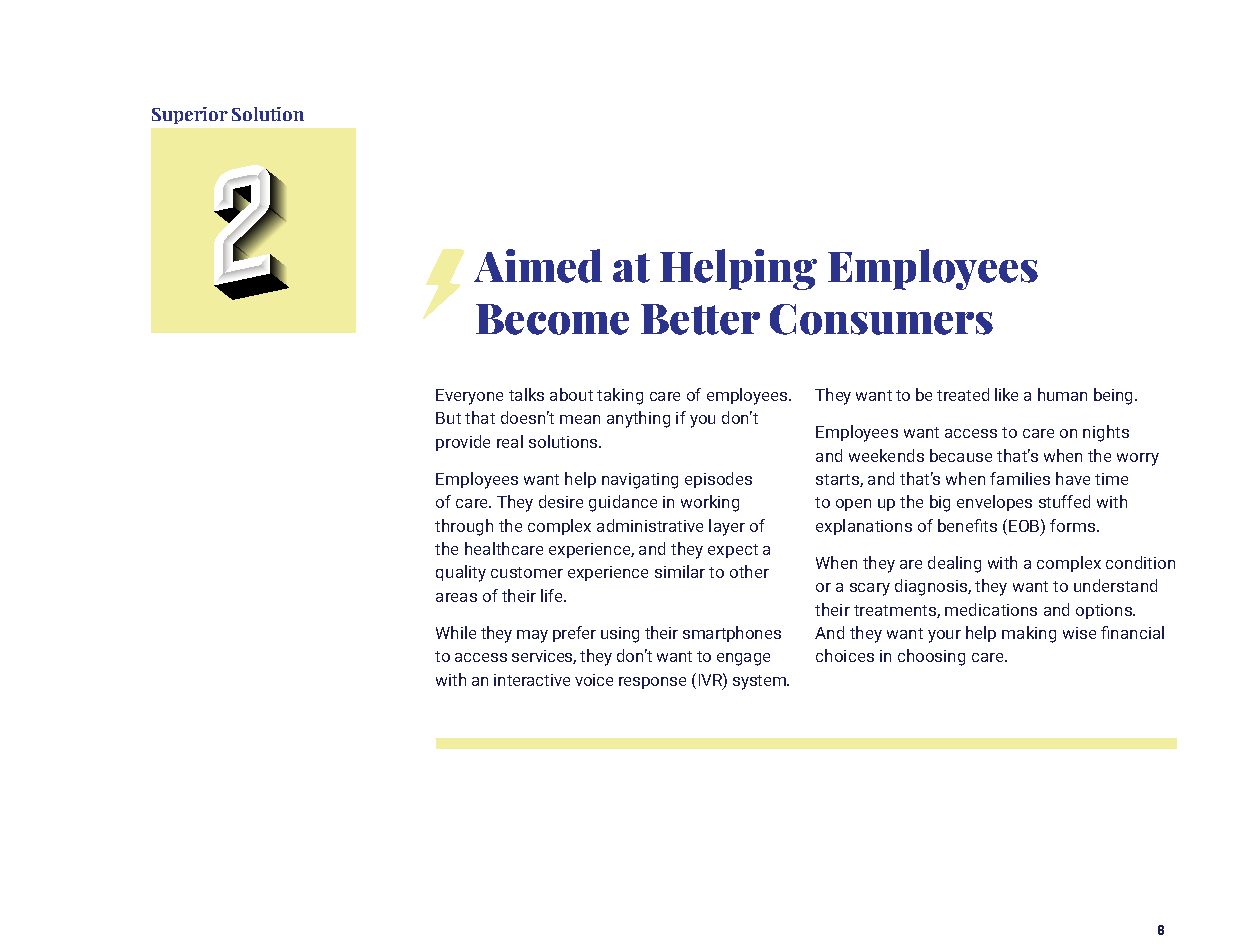  What do you see at coordinates (190, 115) in the document?
I see `Superior` at bounding box center [190, 115].
